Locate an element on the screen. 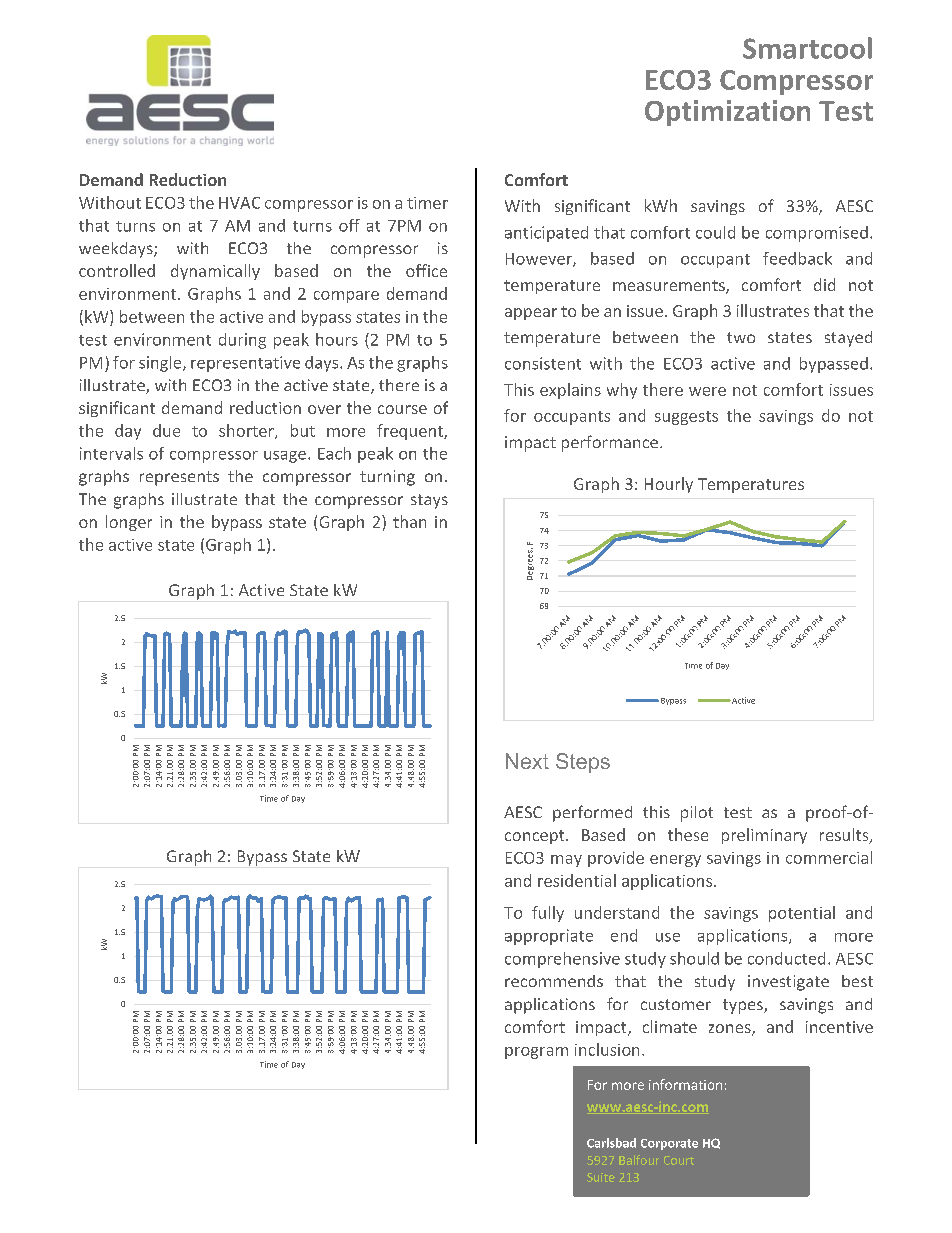 The height and width of the screenshot is (1233, 952). Steps is located at coordinates (583, 763).
